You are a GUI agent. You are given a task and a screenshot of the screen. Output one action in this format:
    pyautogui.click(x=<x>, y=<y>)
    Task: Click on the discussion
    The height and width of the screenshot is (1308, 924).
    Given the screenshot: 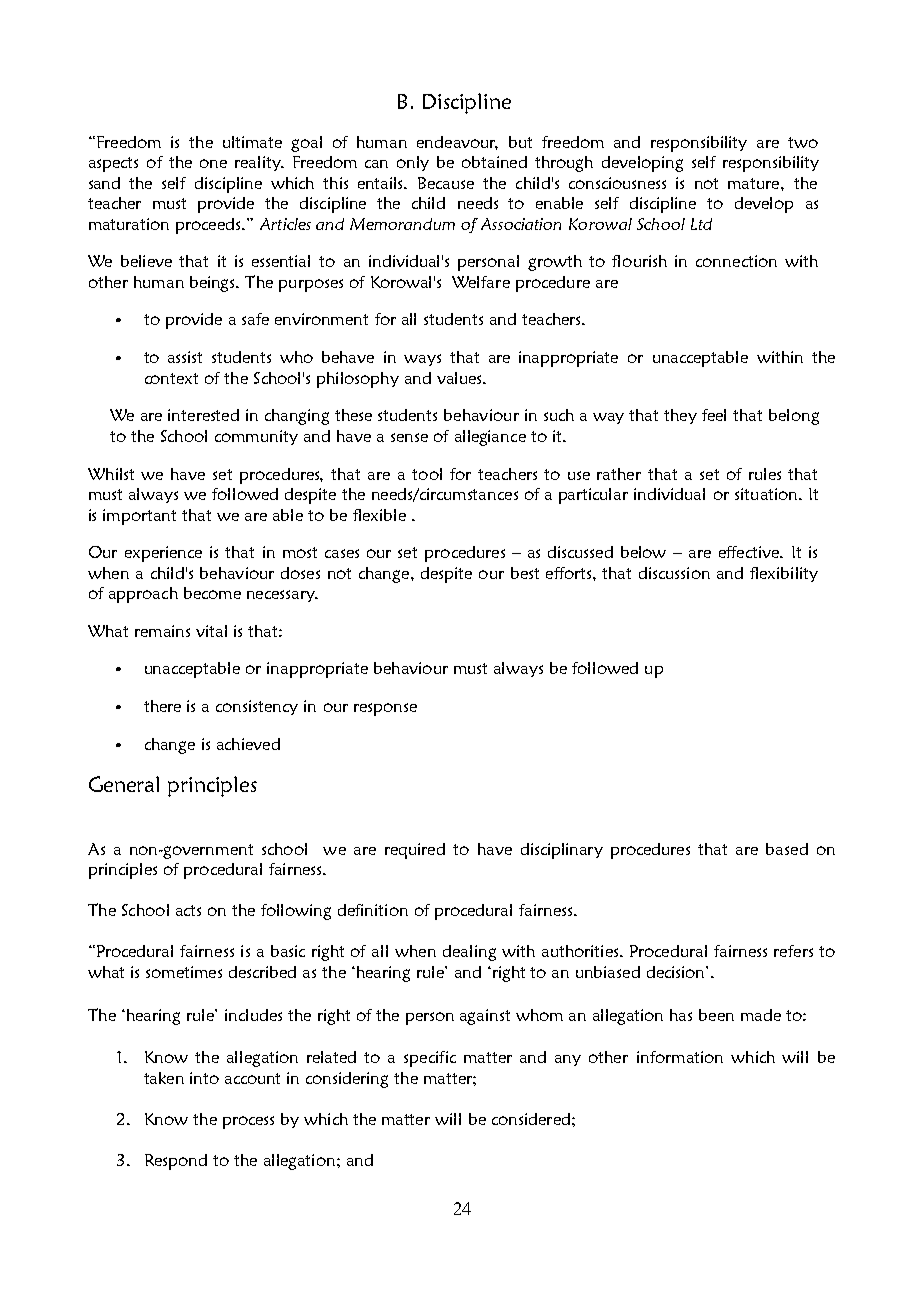 What is the action you would take?
    pyautogui.click(x=674, y=573)
